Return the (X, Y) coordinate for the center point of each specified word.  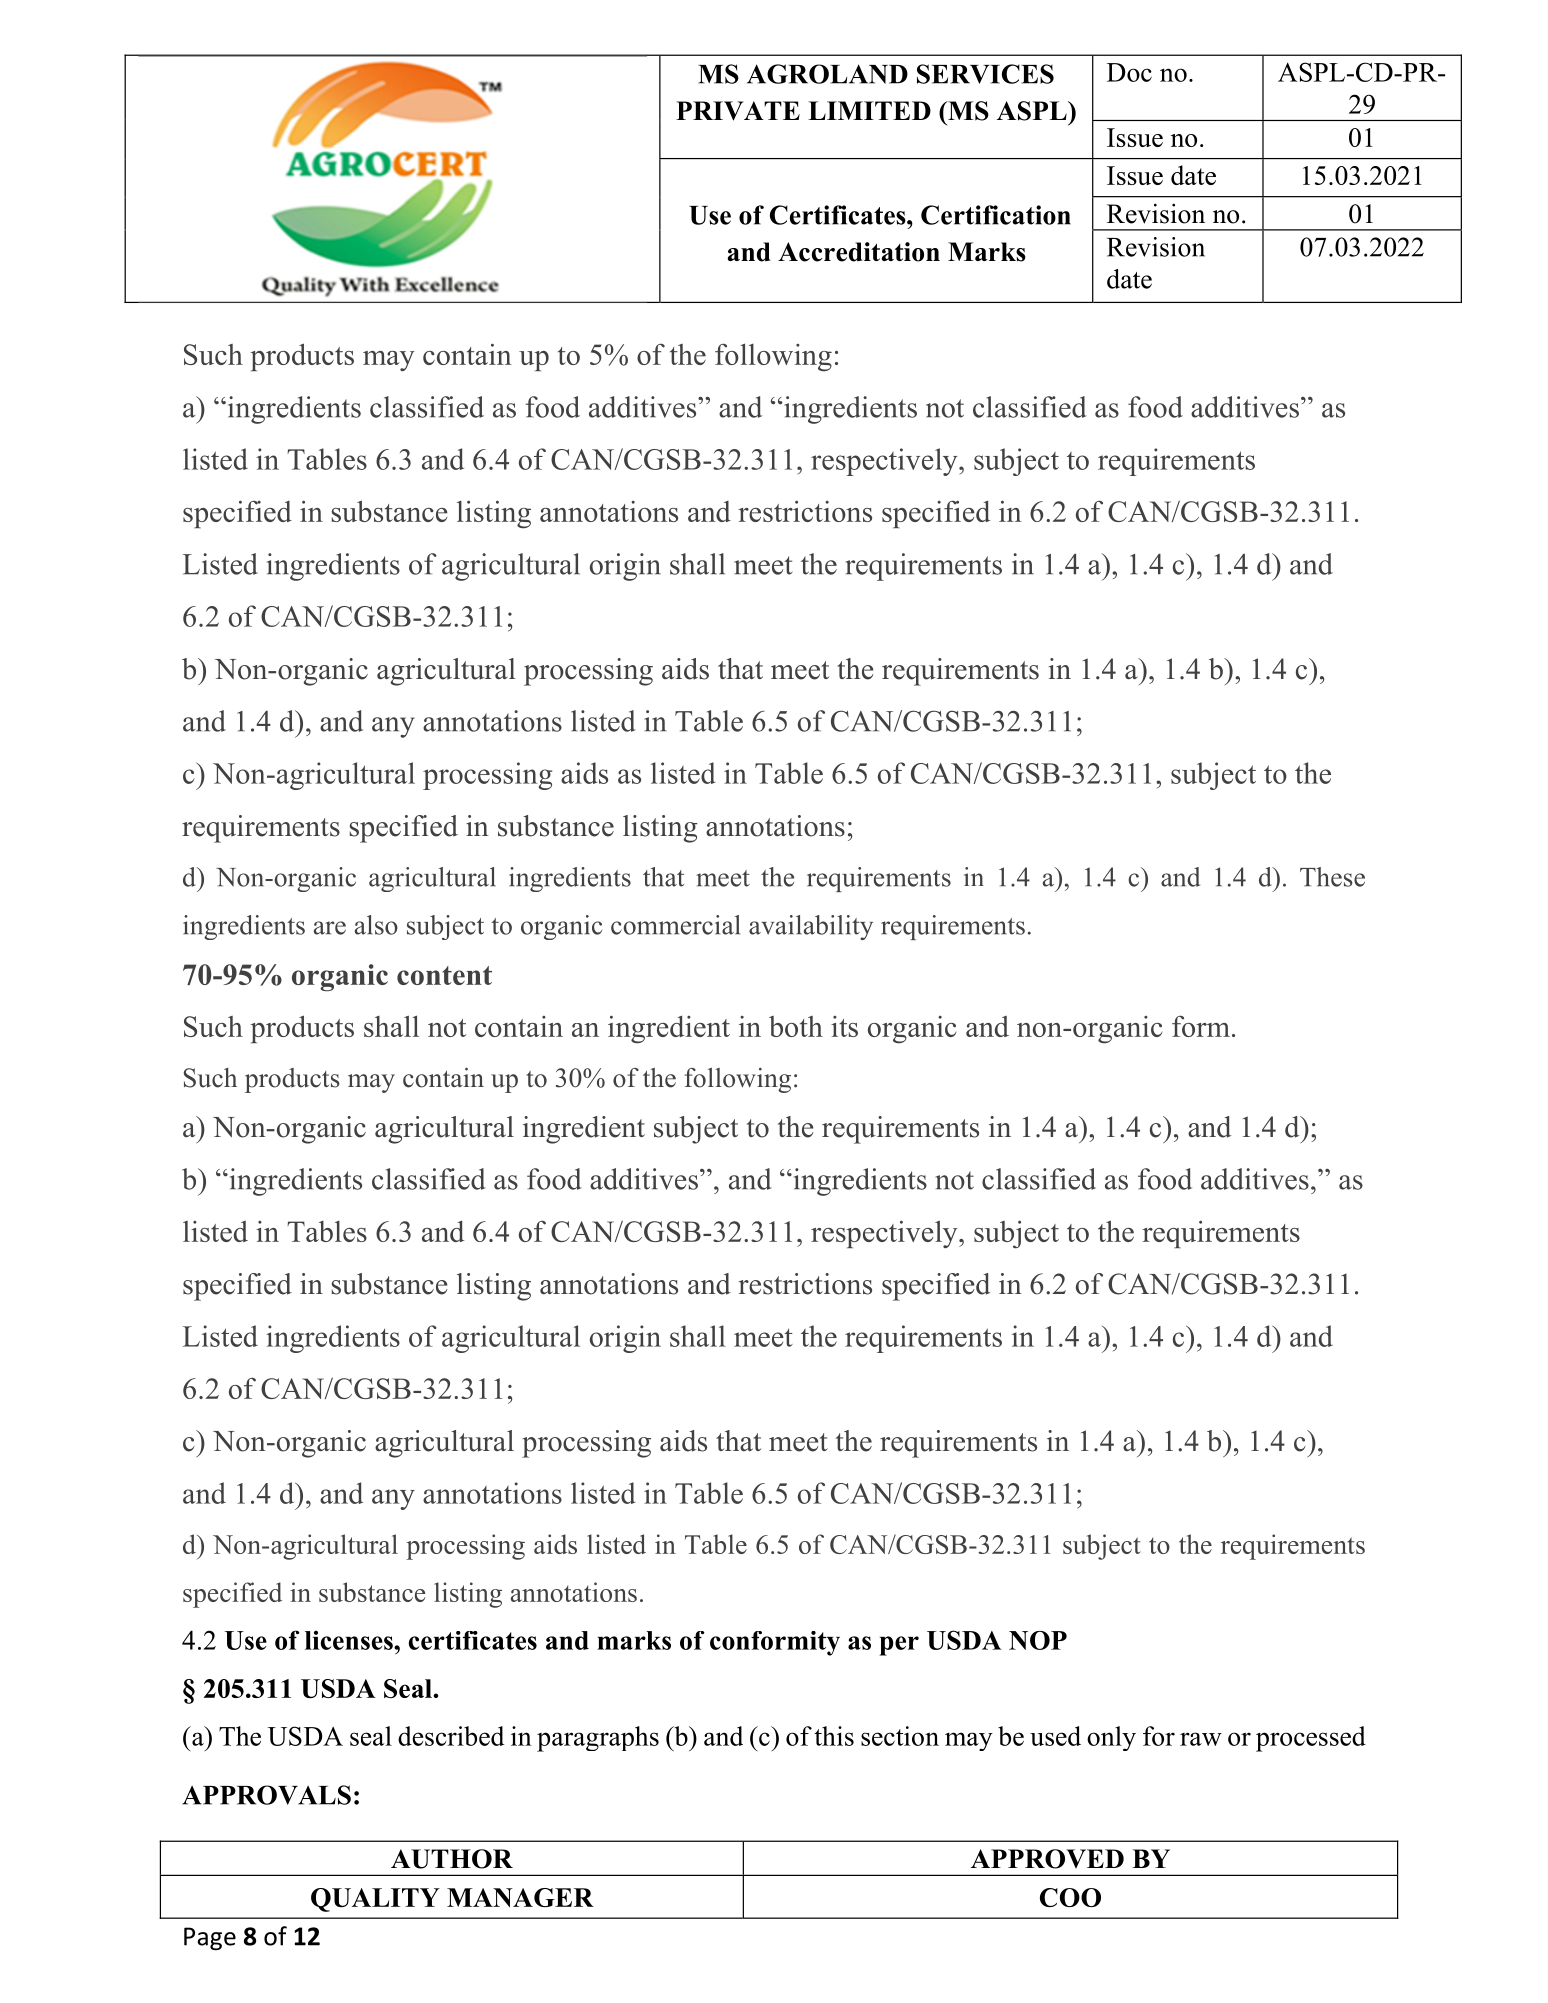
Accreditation (859, 252)
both (796, 1026)
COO (1070, 1897)
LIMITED (869, 110)
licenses (350, 1640)
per (899, 1646)
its (844, 1026)
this (834, 1736)
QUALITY (375, 1900)
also (376, 925)
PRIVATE (738, 111)
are (330, 928)
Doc (1129, 72)
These (1332, 877)
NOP (1038, 1640)
